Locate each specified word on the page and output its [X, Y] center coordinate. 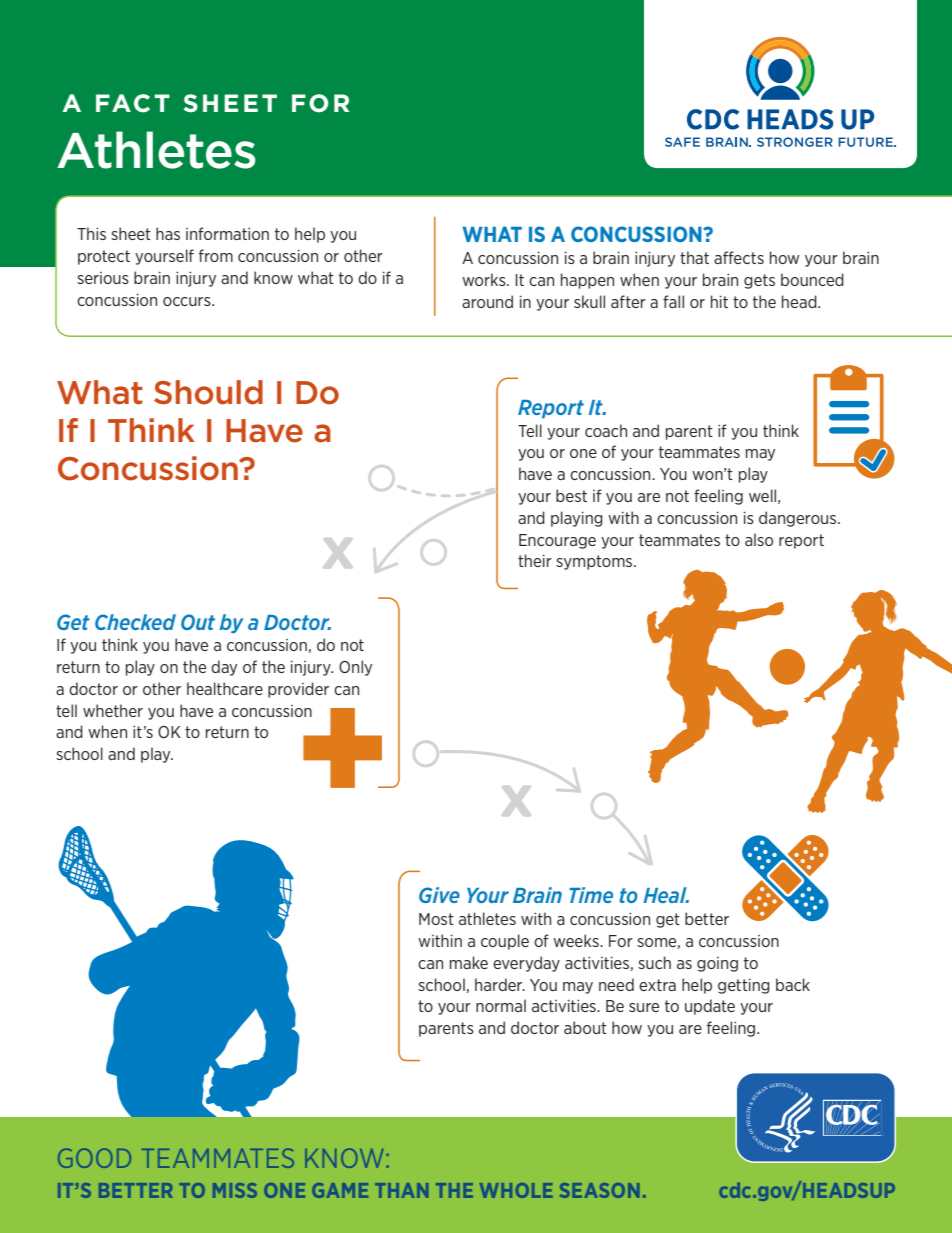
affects [739, 257]
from [216, 255]
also [759, 539]
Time [591, 895]
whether [113, 710]
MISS [235, 1190]
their [535, 560]
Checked [135, 622]
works [485, 279]
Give [439, 895]
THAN [401, 1190]
